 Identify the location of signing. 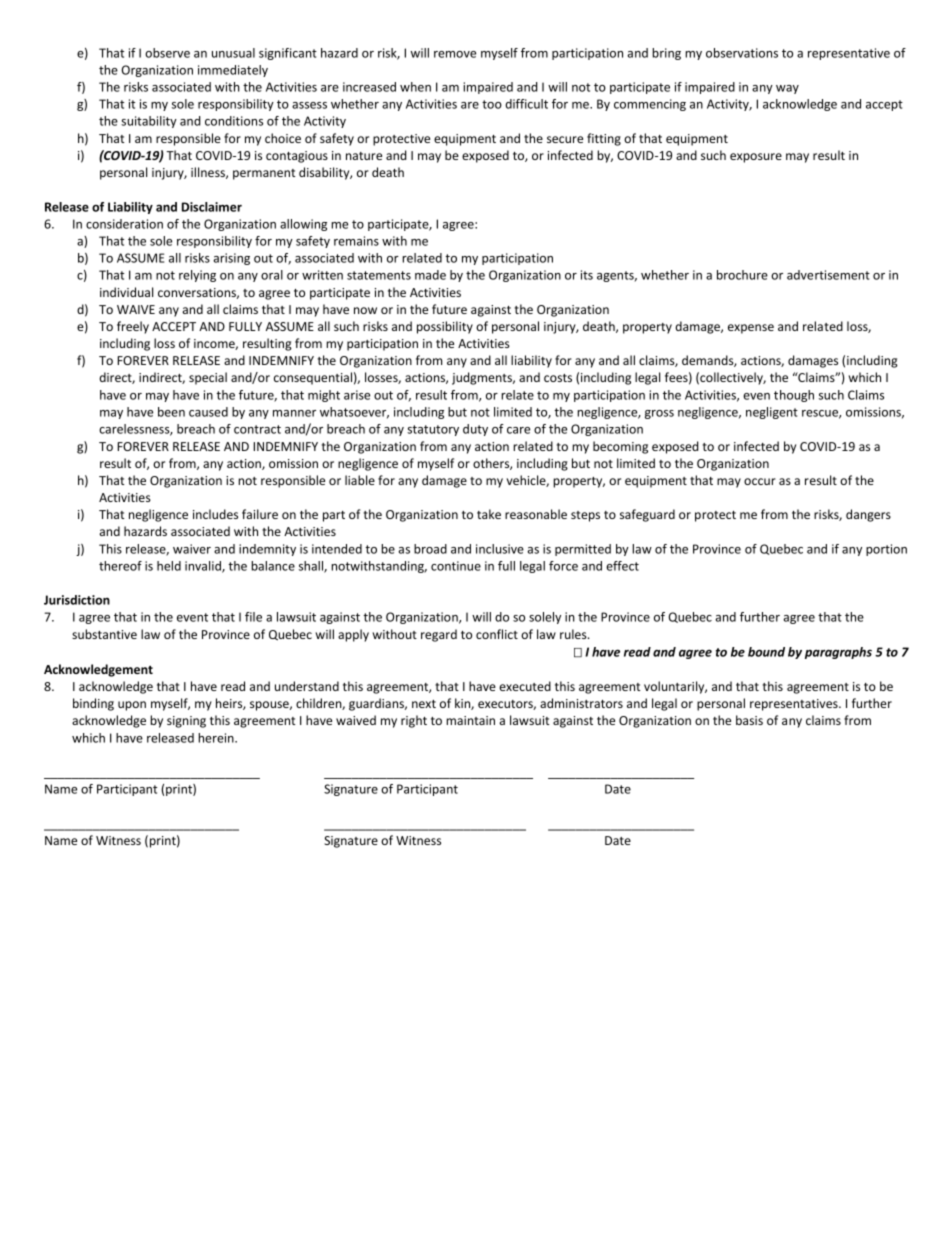
(186, 722).
